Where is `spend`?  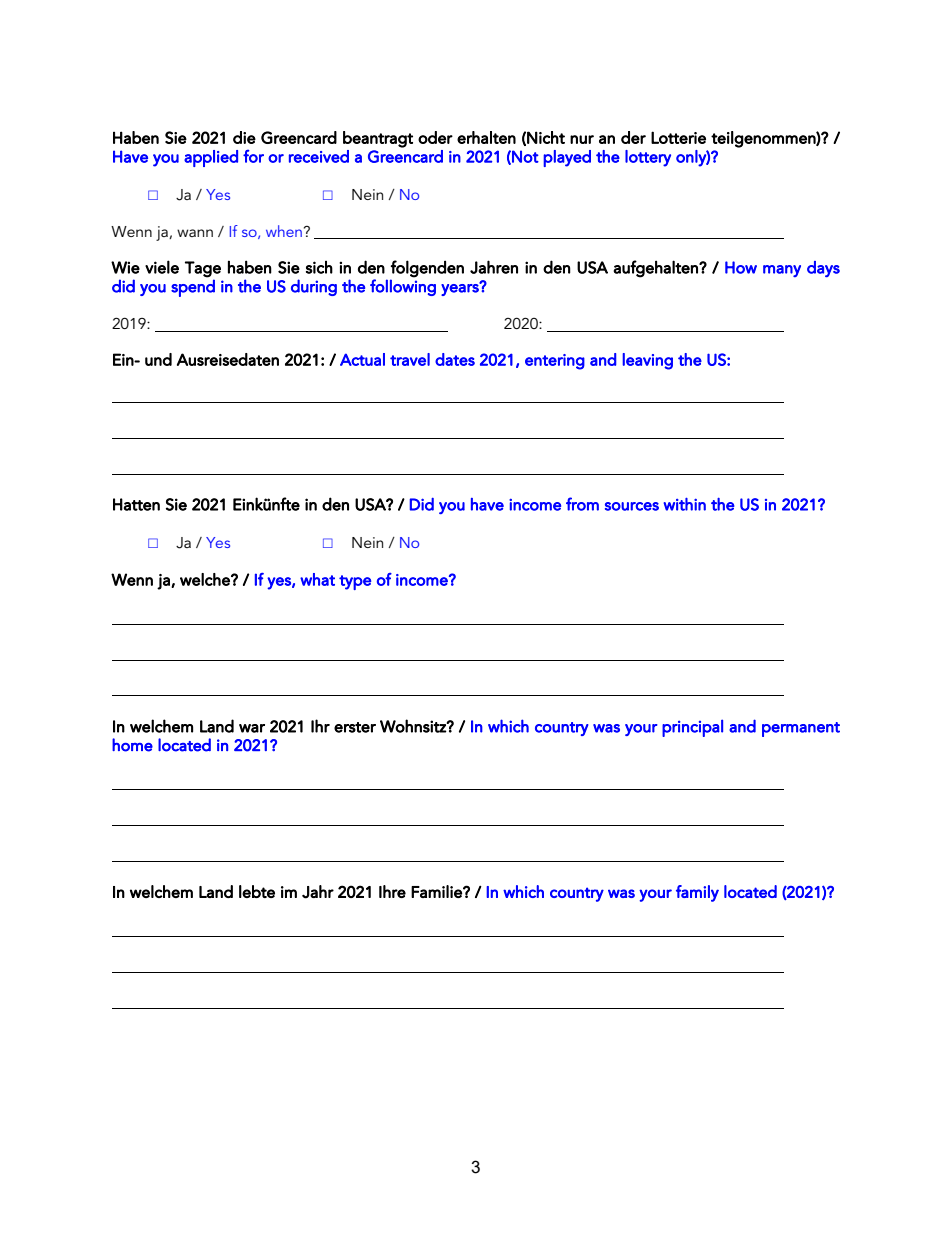 spend is located at coordinates (193, 288).
